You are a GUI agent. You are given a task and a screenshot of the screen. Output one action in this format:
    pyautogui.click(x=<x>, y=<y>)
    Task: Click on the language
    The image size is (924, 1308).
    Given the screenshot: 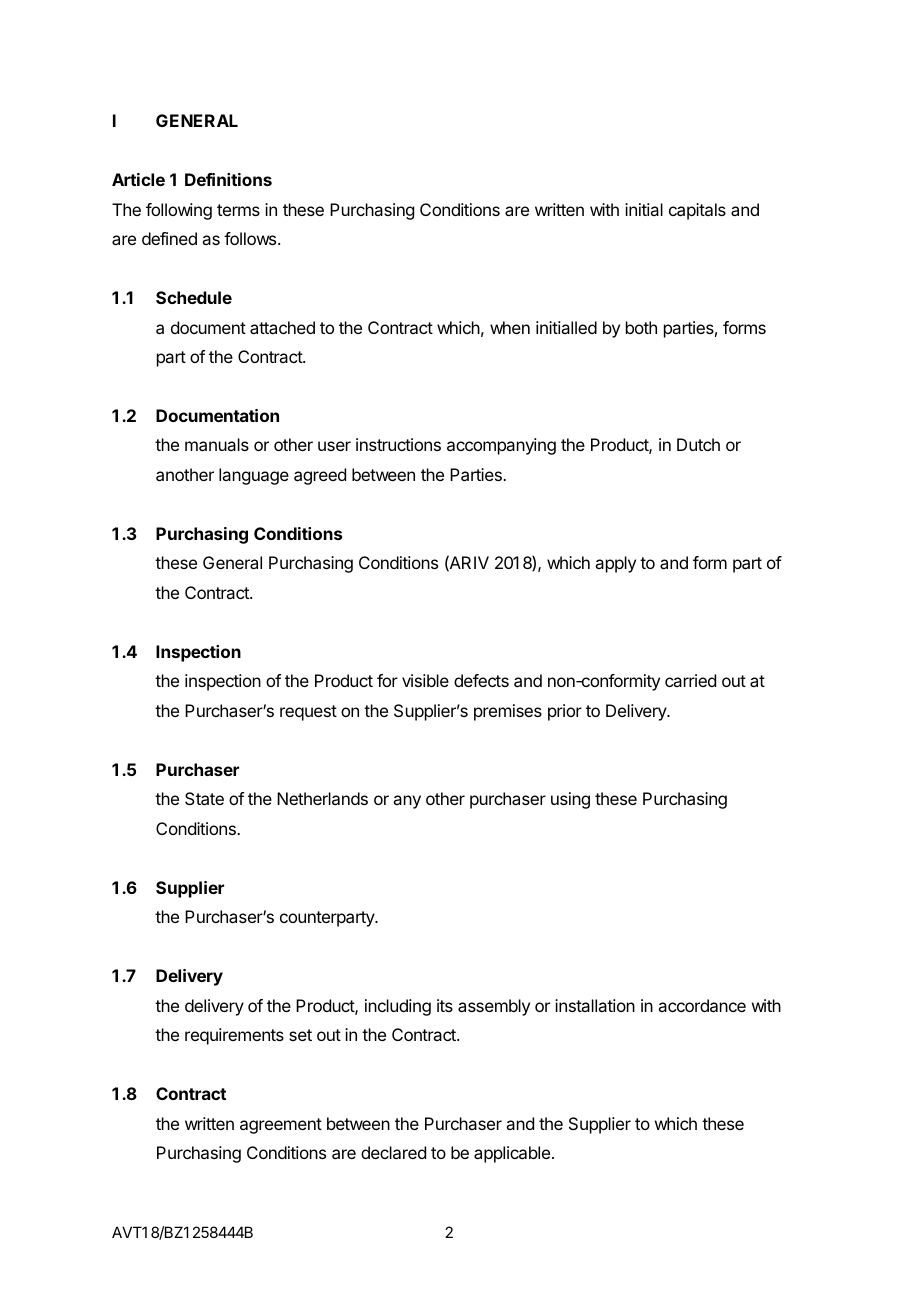 What is the action you would take?
    pyautogui.click(x=254, y=476)
